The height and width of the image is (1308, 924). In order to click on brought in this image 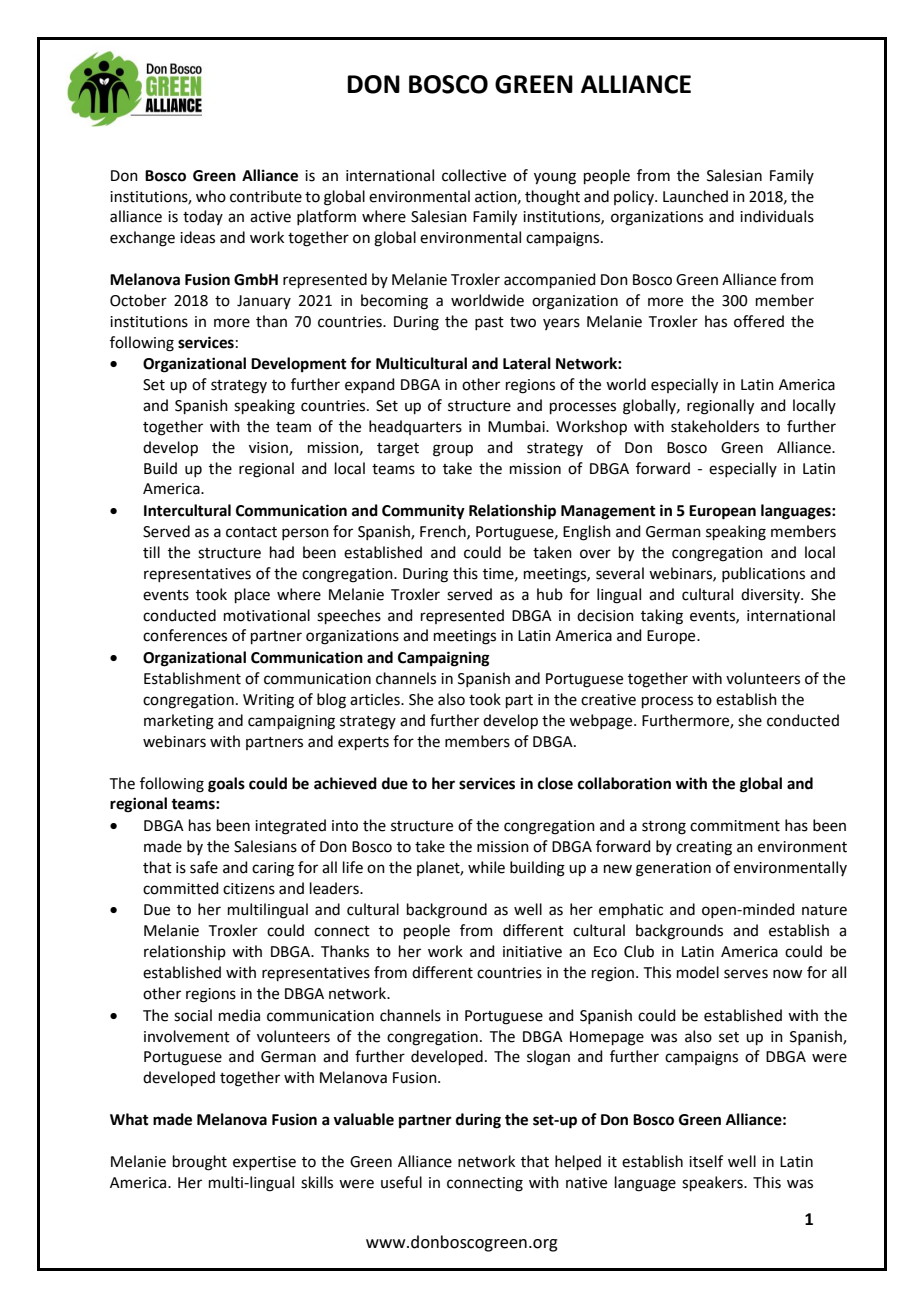, I will do `click(200, 1163)`.
